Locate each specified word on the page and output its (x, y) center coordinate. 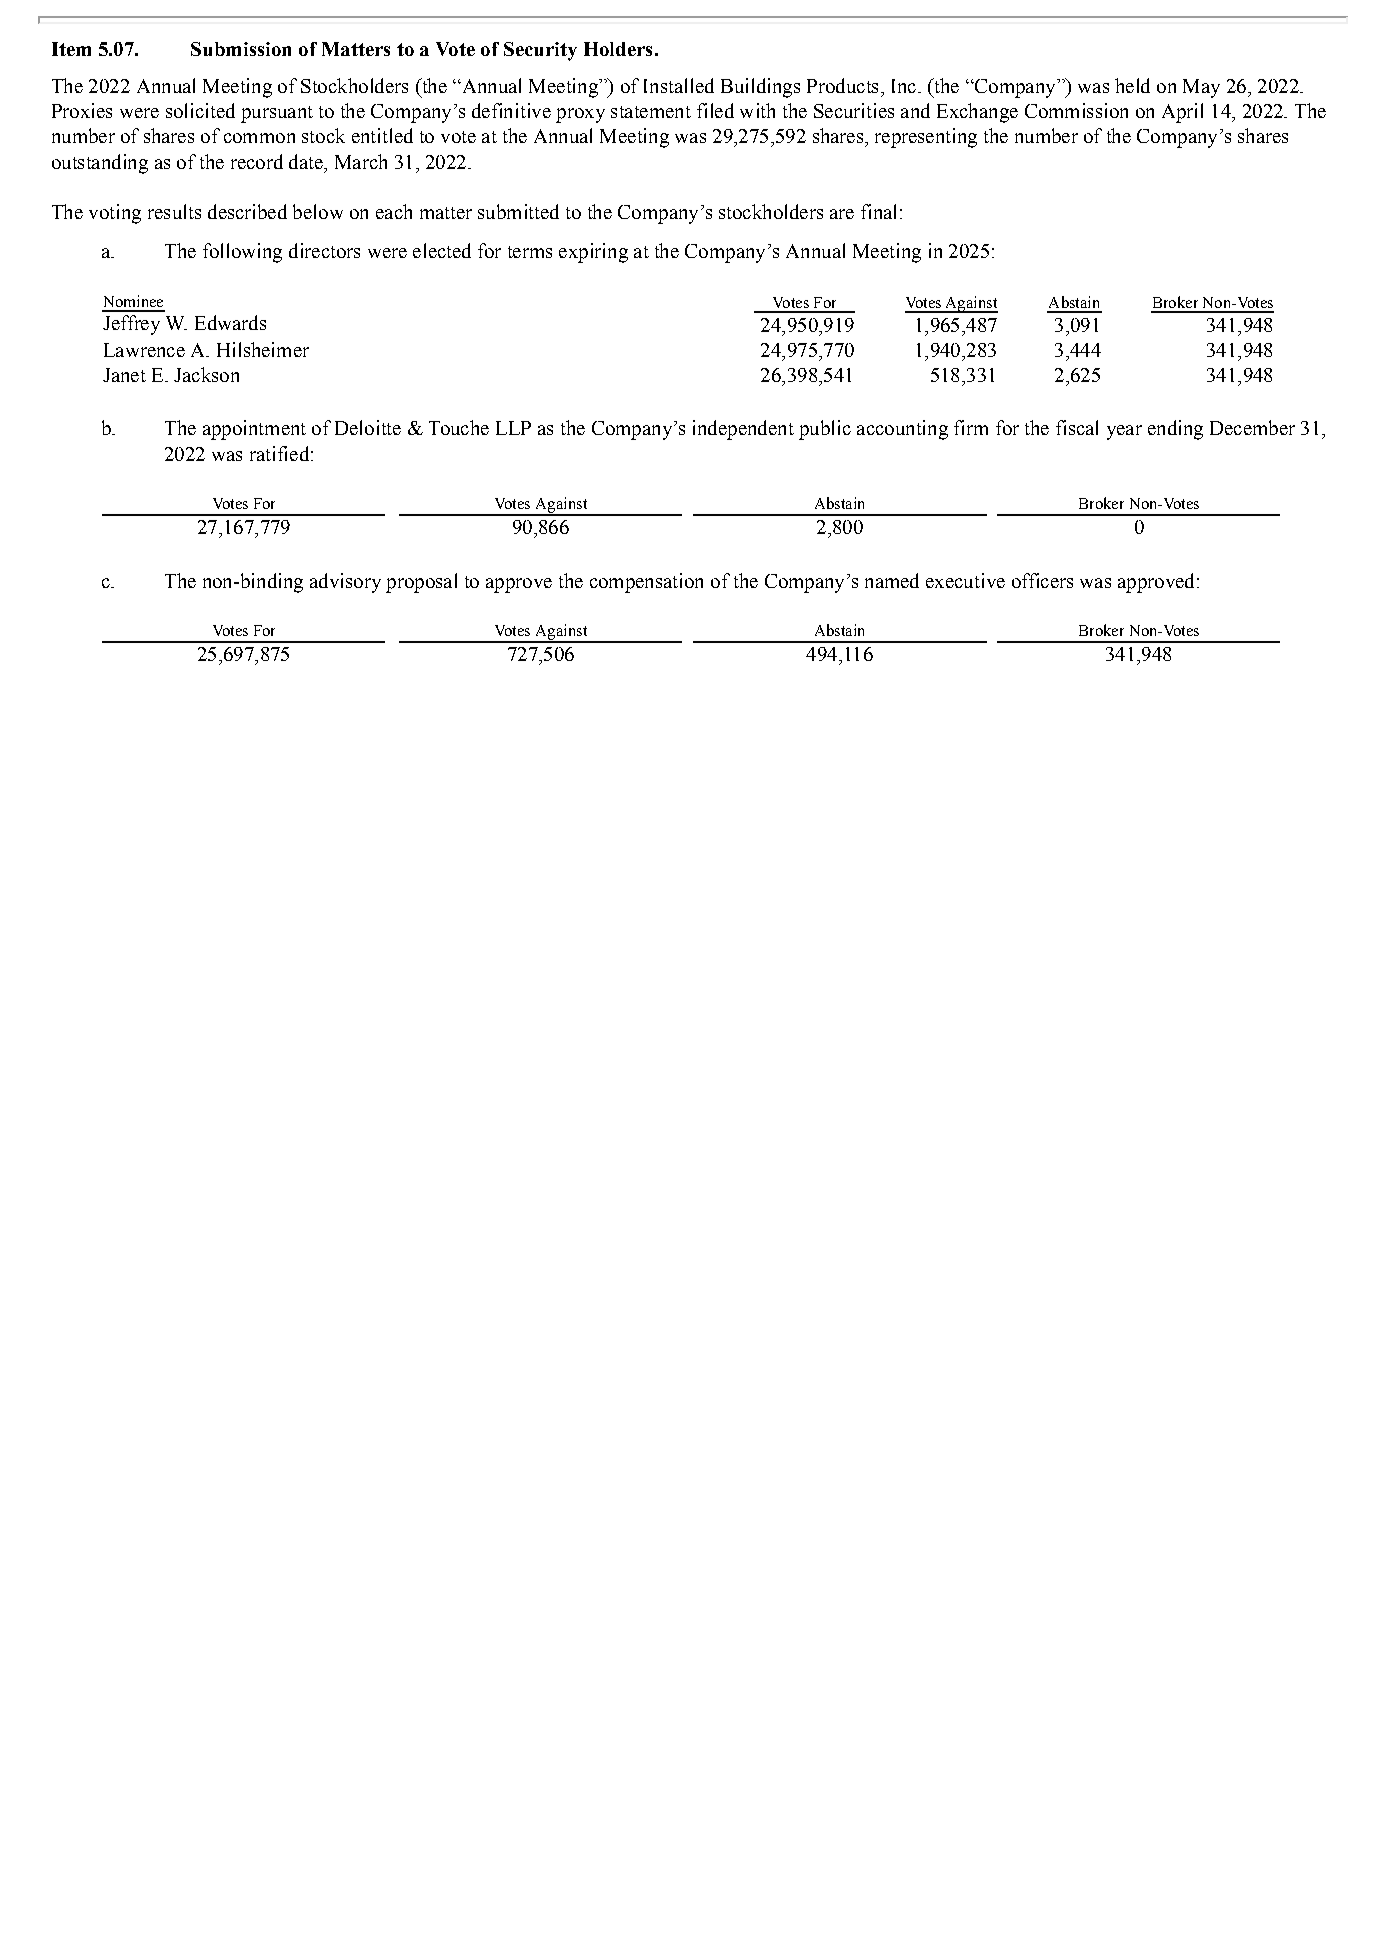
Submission (241, 49)
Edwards (230, 322)
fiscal (1077, 427)
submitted (518, 211)
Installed (679, 85)
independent (743, 430)
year (1124, 432)
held (1132, 85)
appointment (254, 430)
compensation (646, 583)
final (878, 211)
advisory (345, 583)
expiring (593, 253)
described (247, 211)
